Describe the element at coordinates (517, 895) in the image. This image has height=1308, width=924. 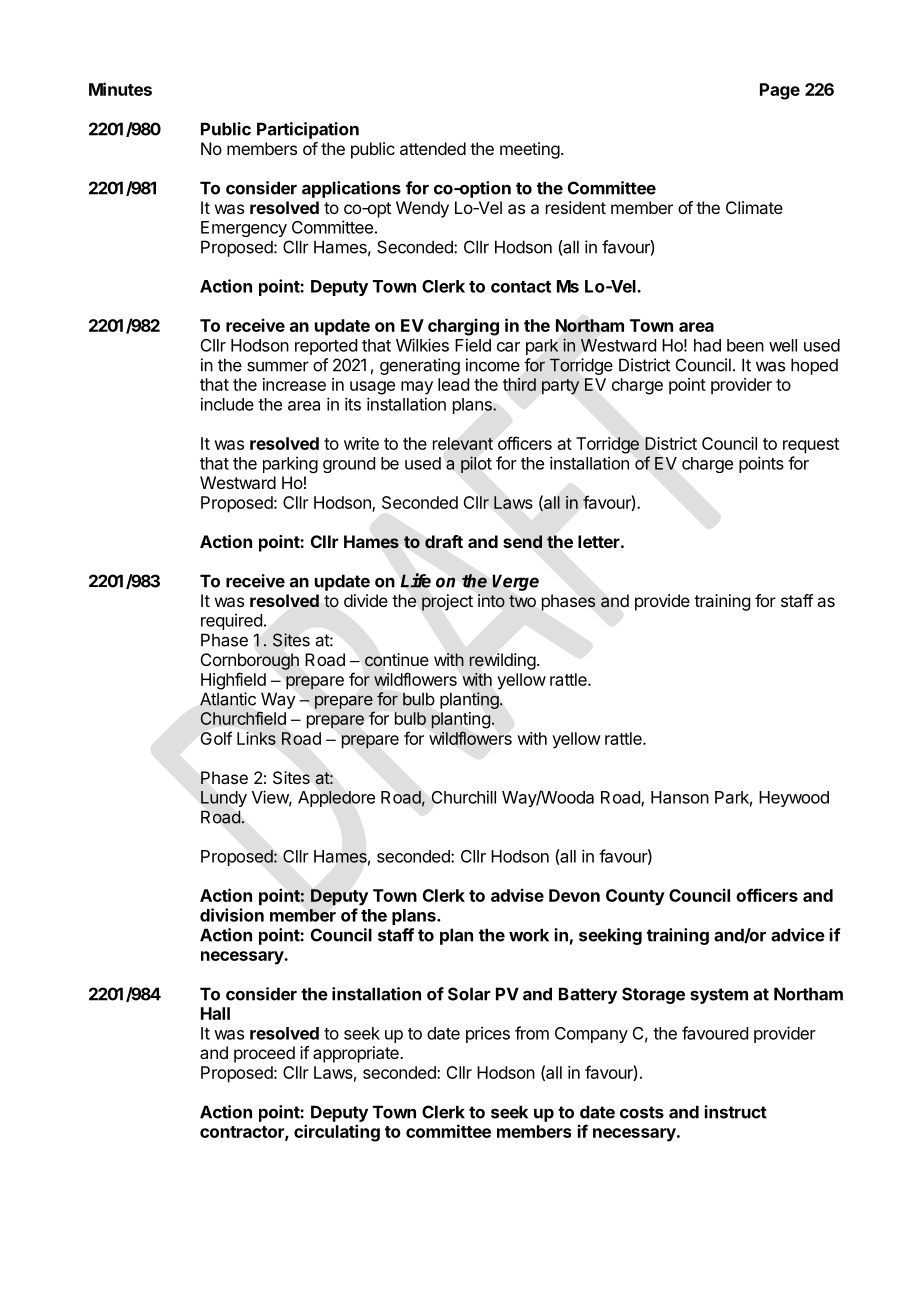
I see `advise` at that location.
